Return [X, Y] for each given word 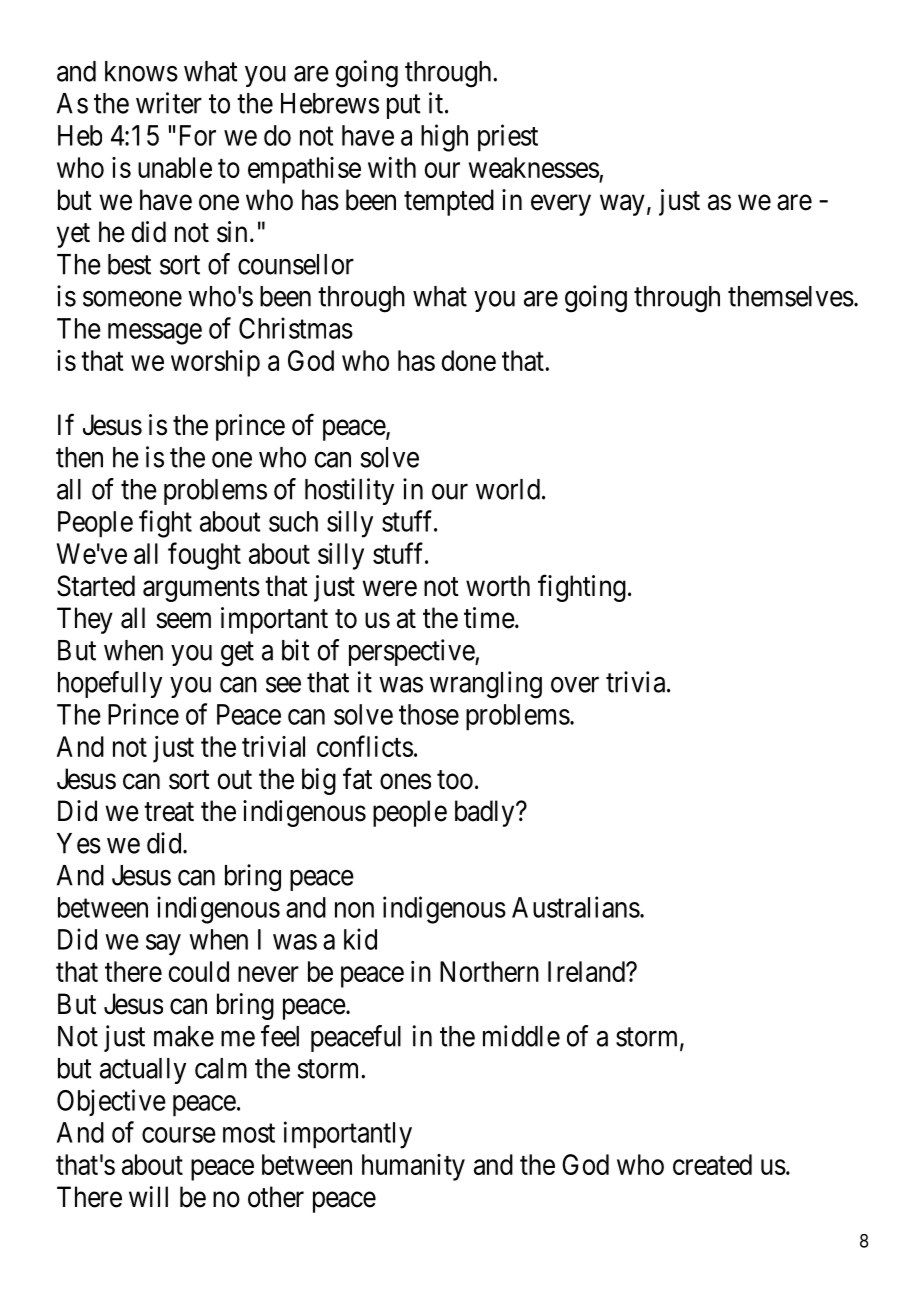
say [163, 945]
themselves [791, 296]
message [155, 334]
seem [183, 621]
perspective [412, 652]
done [469, 360]
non [354, 910]
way [622, 205]
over [575, 685]
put [404, 107]
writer [169, 103]
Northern [489, 971]
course [179, 1135]
